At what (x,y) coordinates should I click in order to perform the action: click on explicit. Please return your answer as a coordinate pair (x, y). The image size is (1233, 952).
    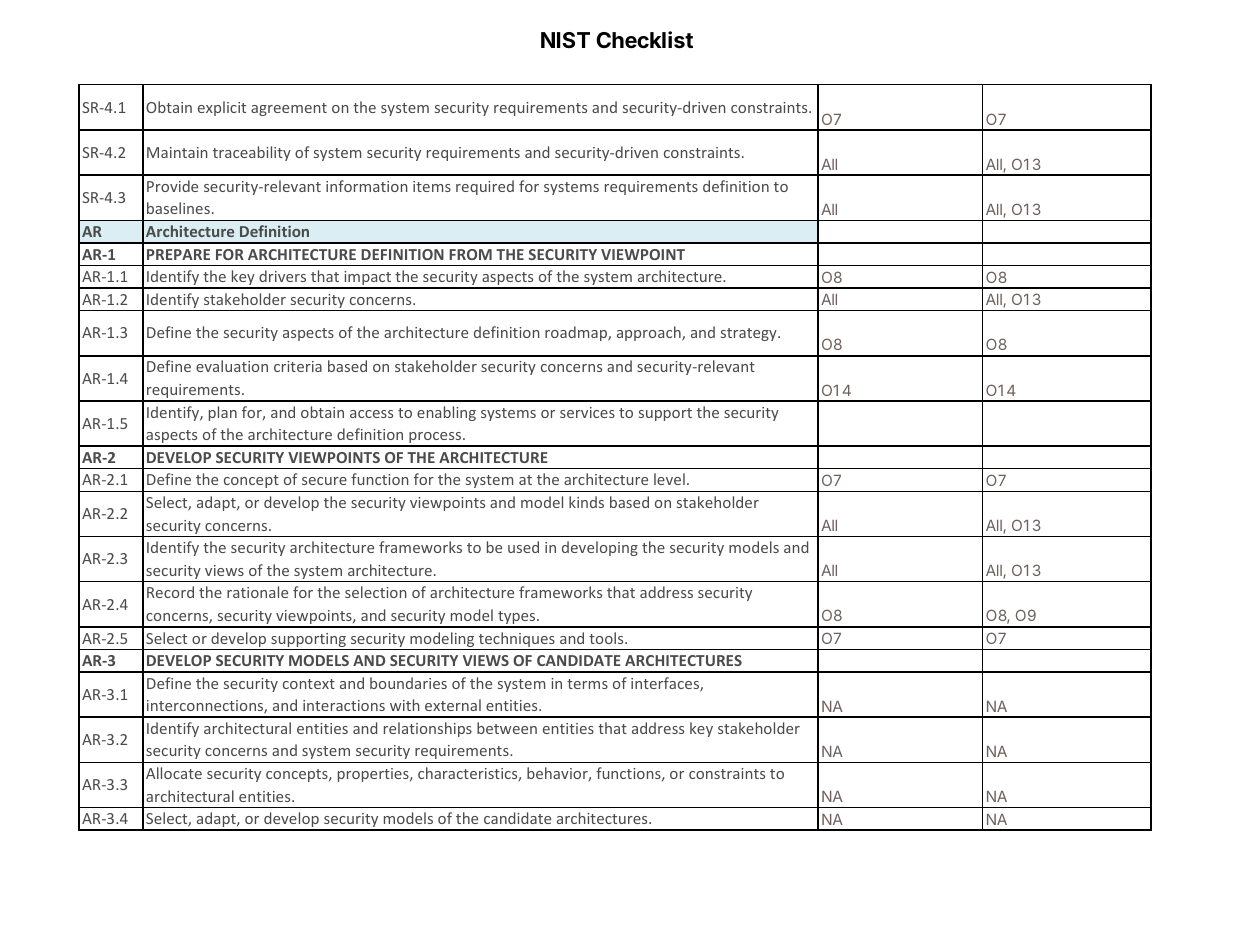
    Looking at the image, I should click on (222, 108).
